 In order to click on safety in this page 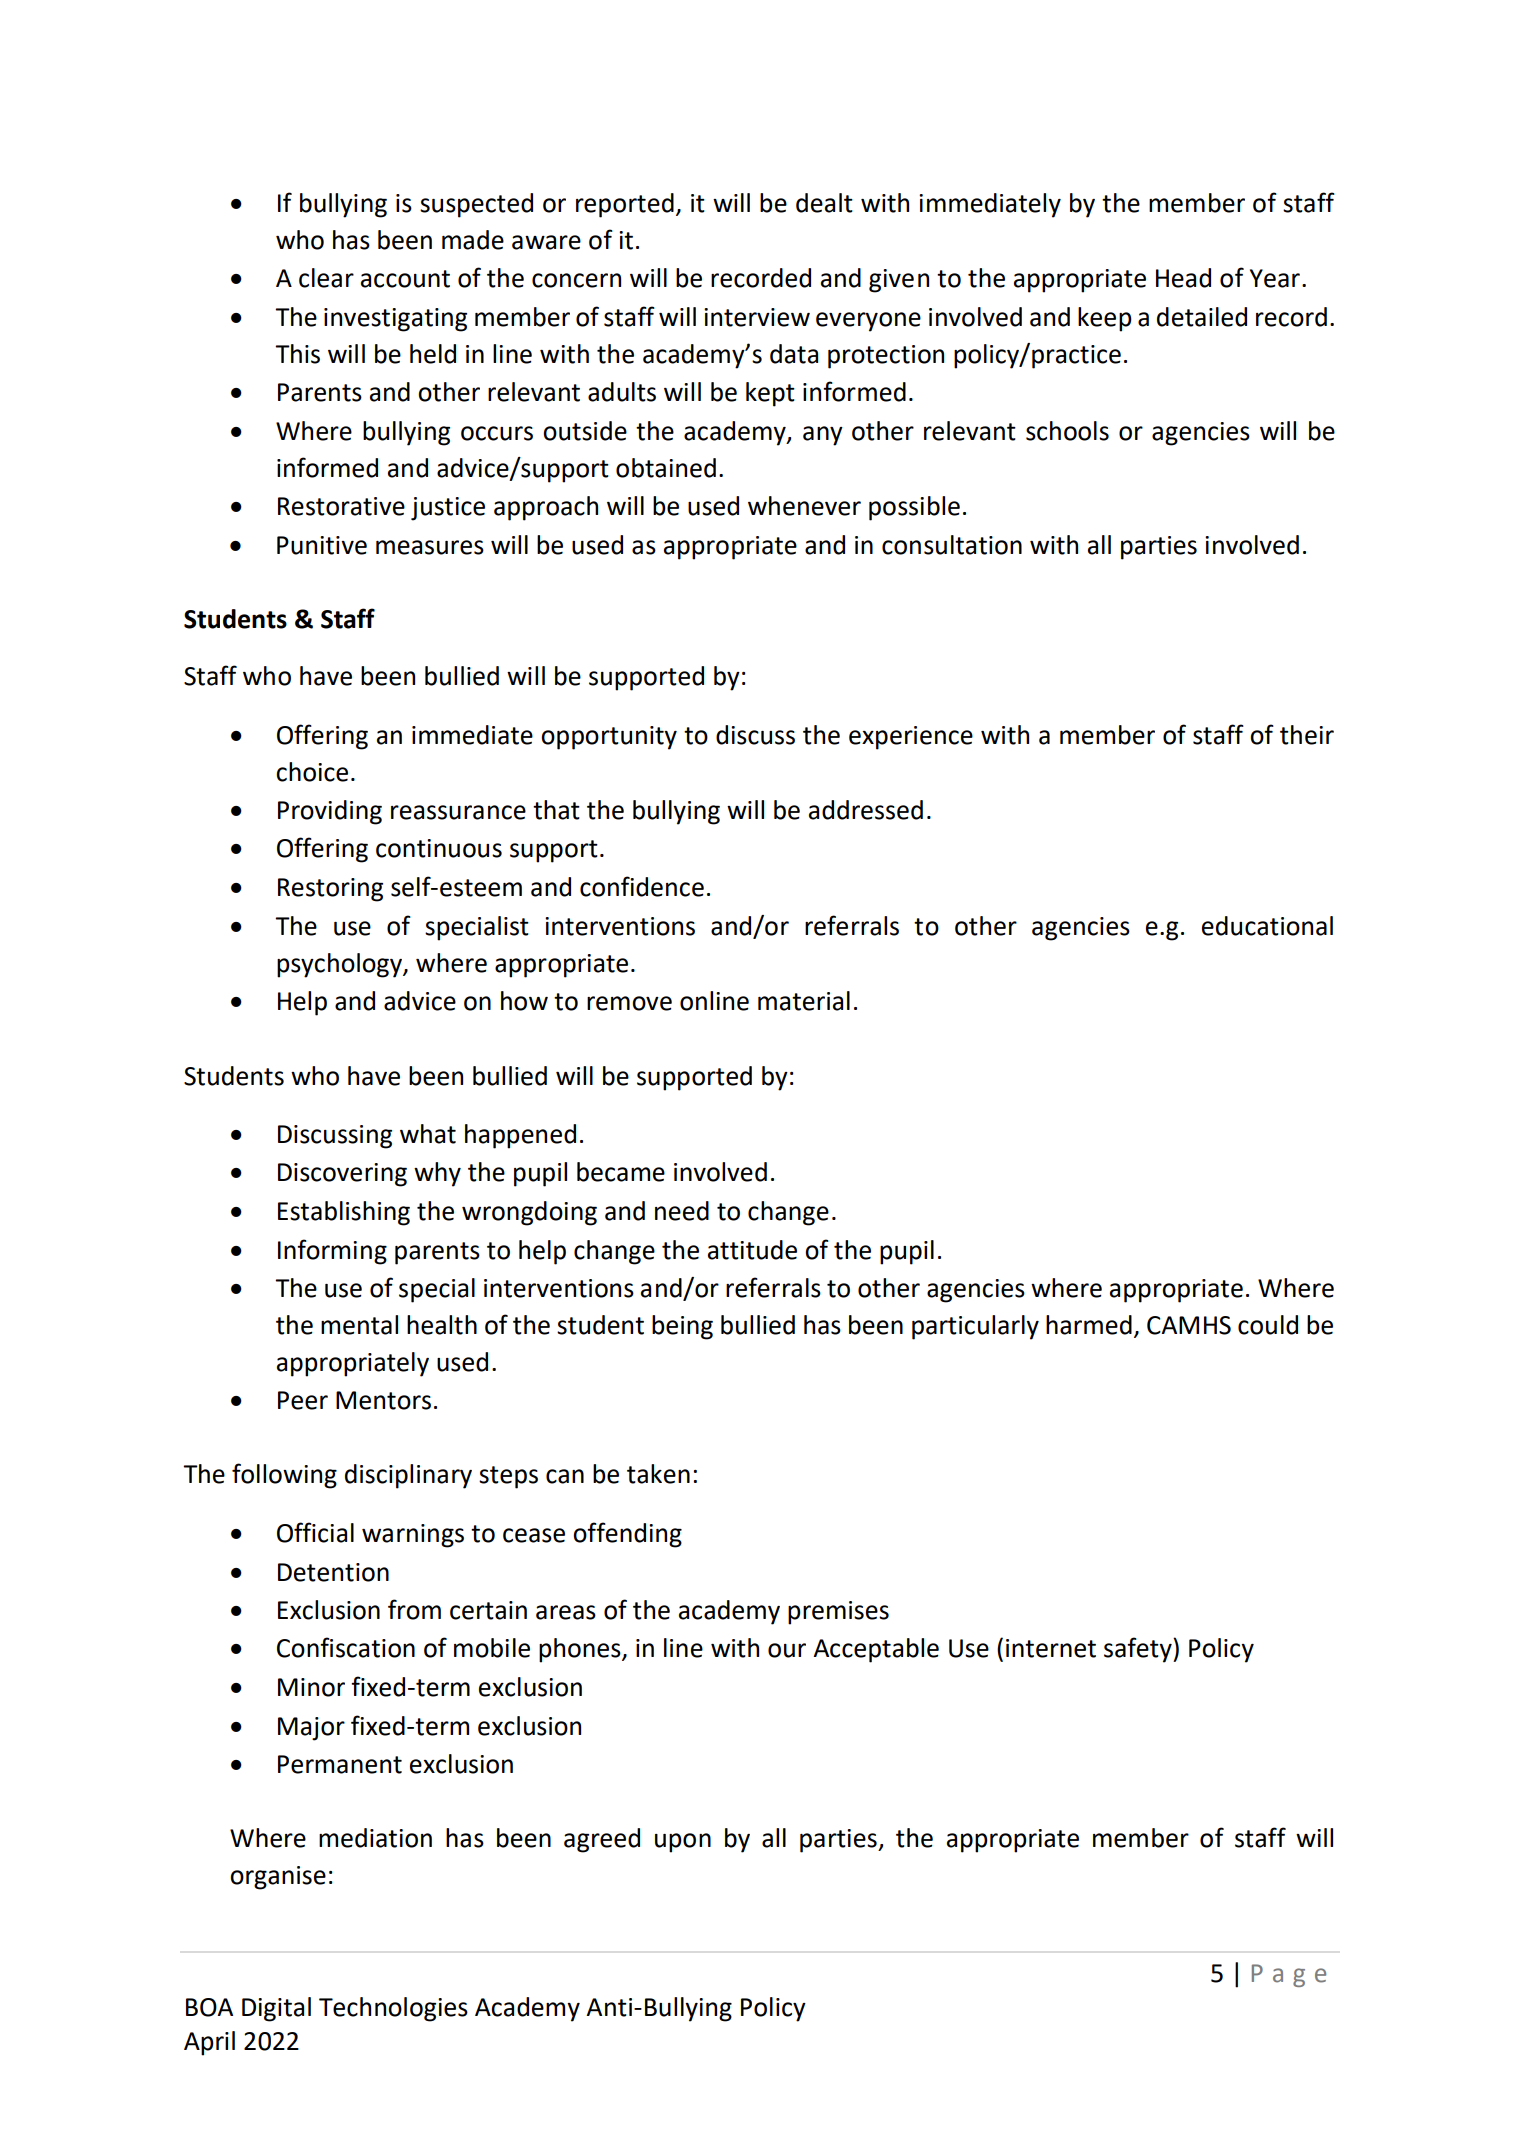, I will do `click(1139, 1650)`.
